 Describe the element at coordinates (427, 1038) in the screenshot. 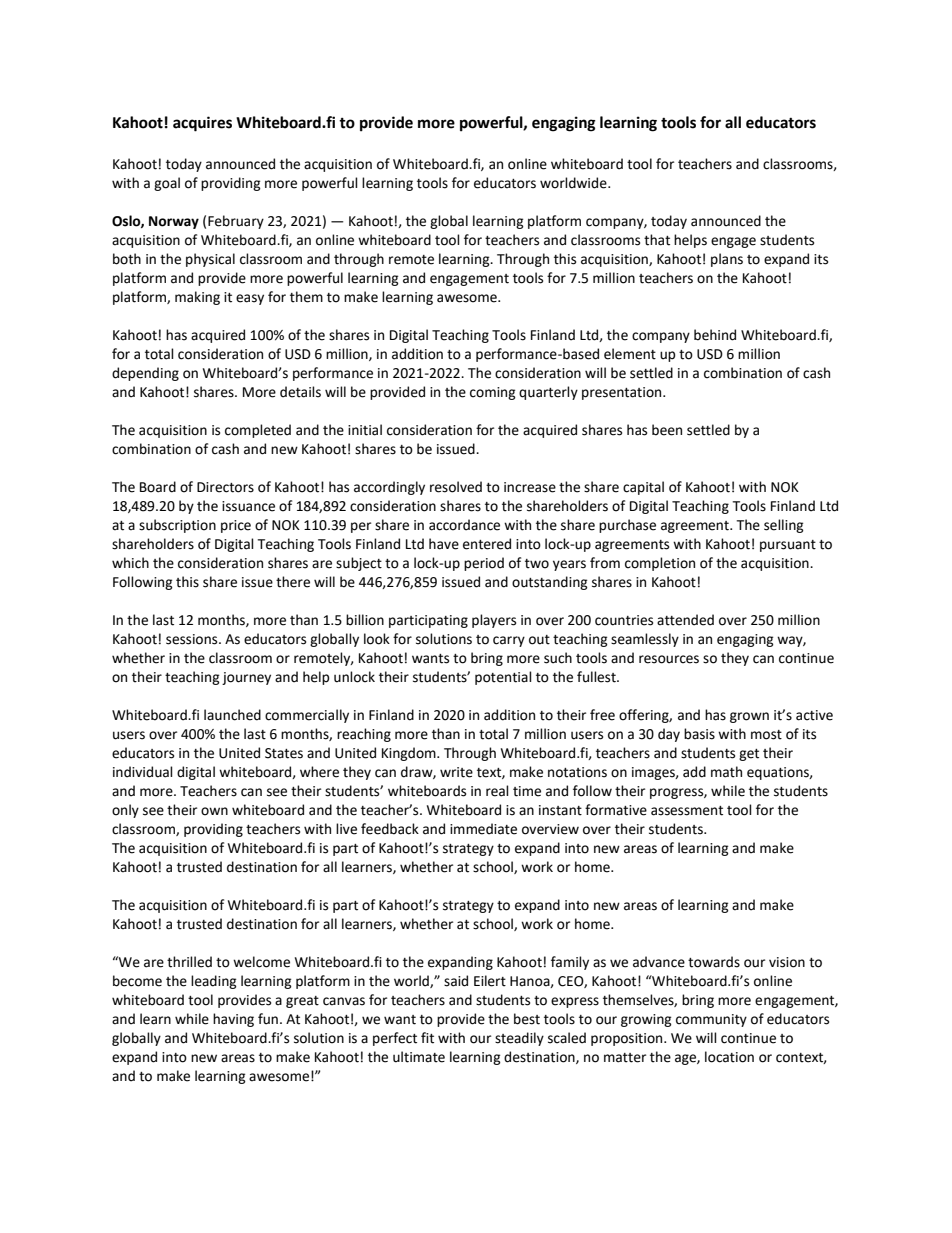

I see `fit` at that location.
